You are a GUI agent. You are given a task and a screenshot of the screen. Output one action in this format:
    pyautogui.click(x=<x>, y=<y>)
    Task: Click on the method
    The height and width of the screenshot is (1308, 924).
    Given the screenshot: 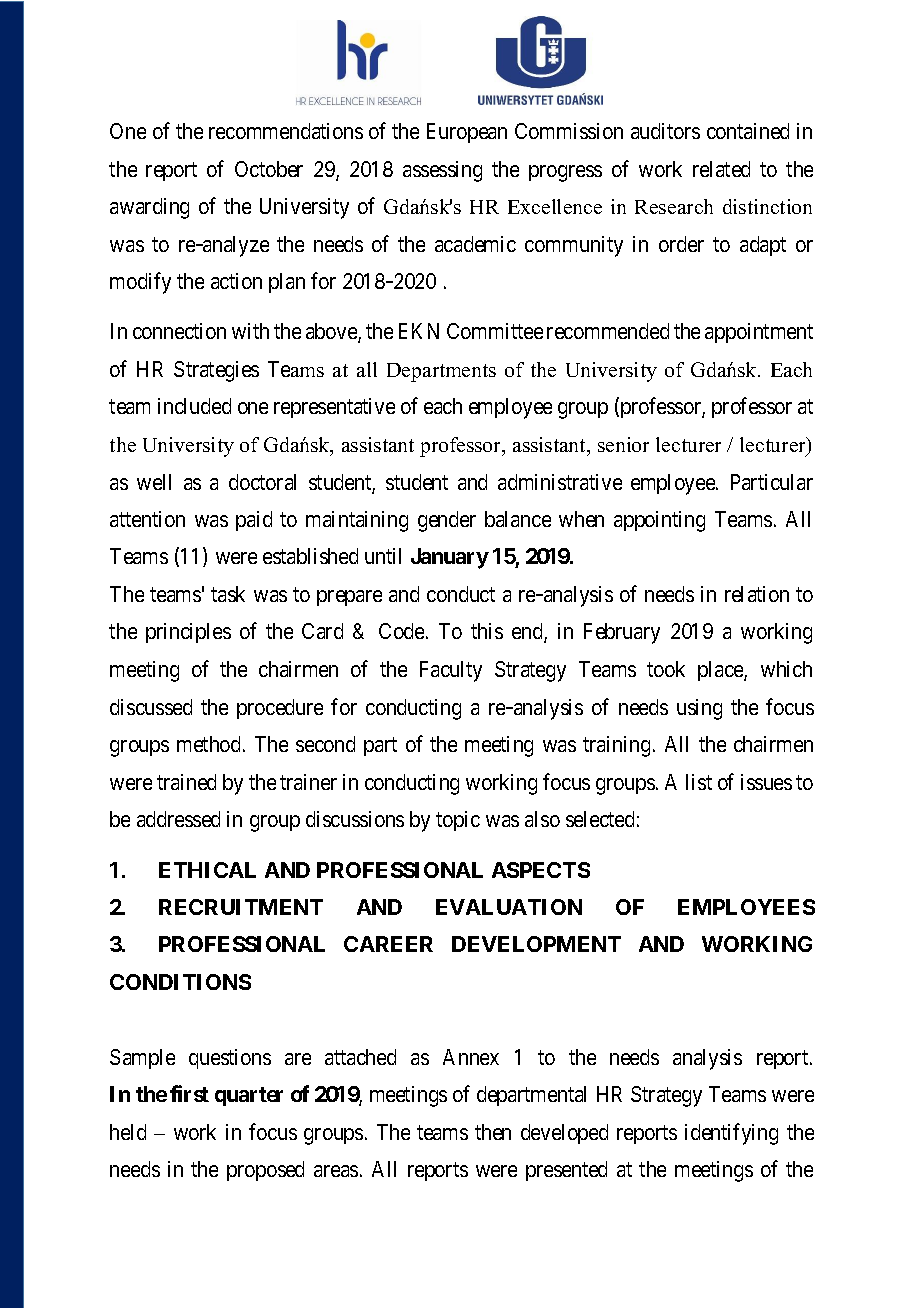 What is the action you would take?
    pyautogui.click(x=210, y=744)
